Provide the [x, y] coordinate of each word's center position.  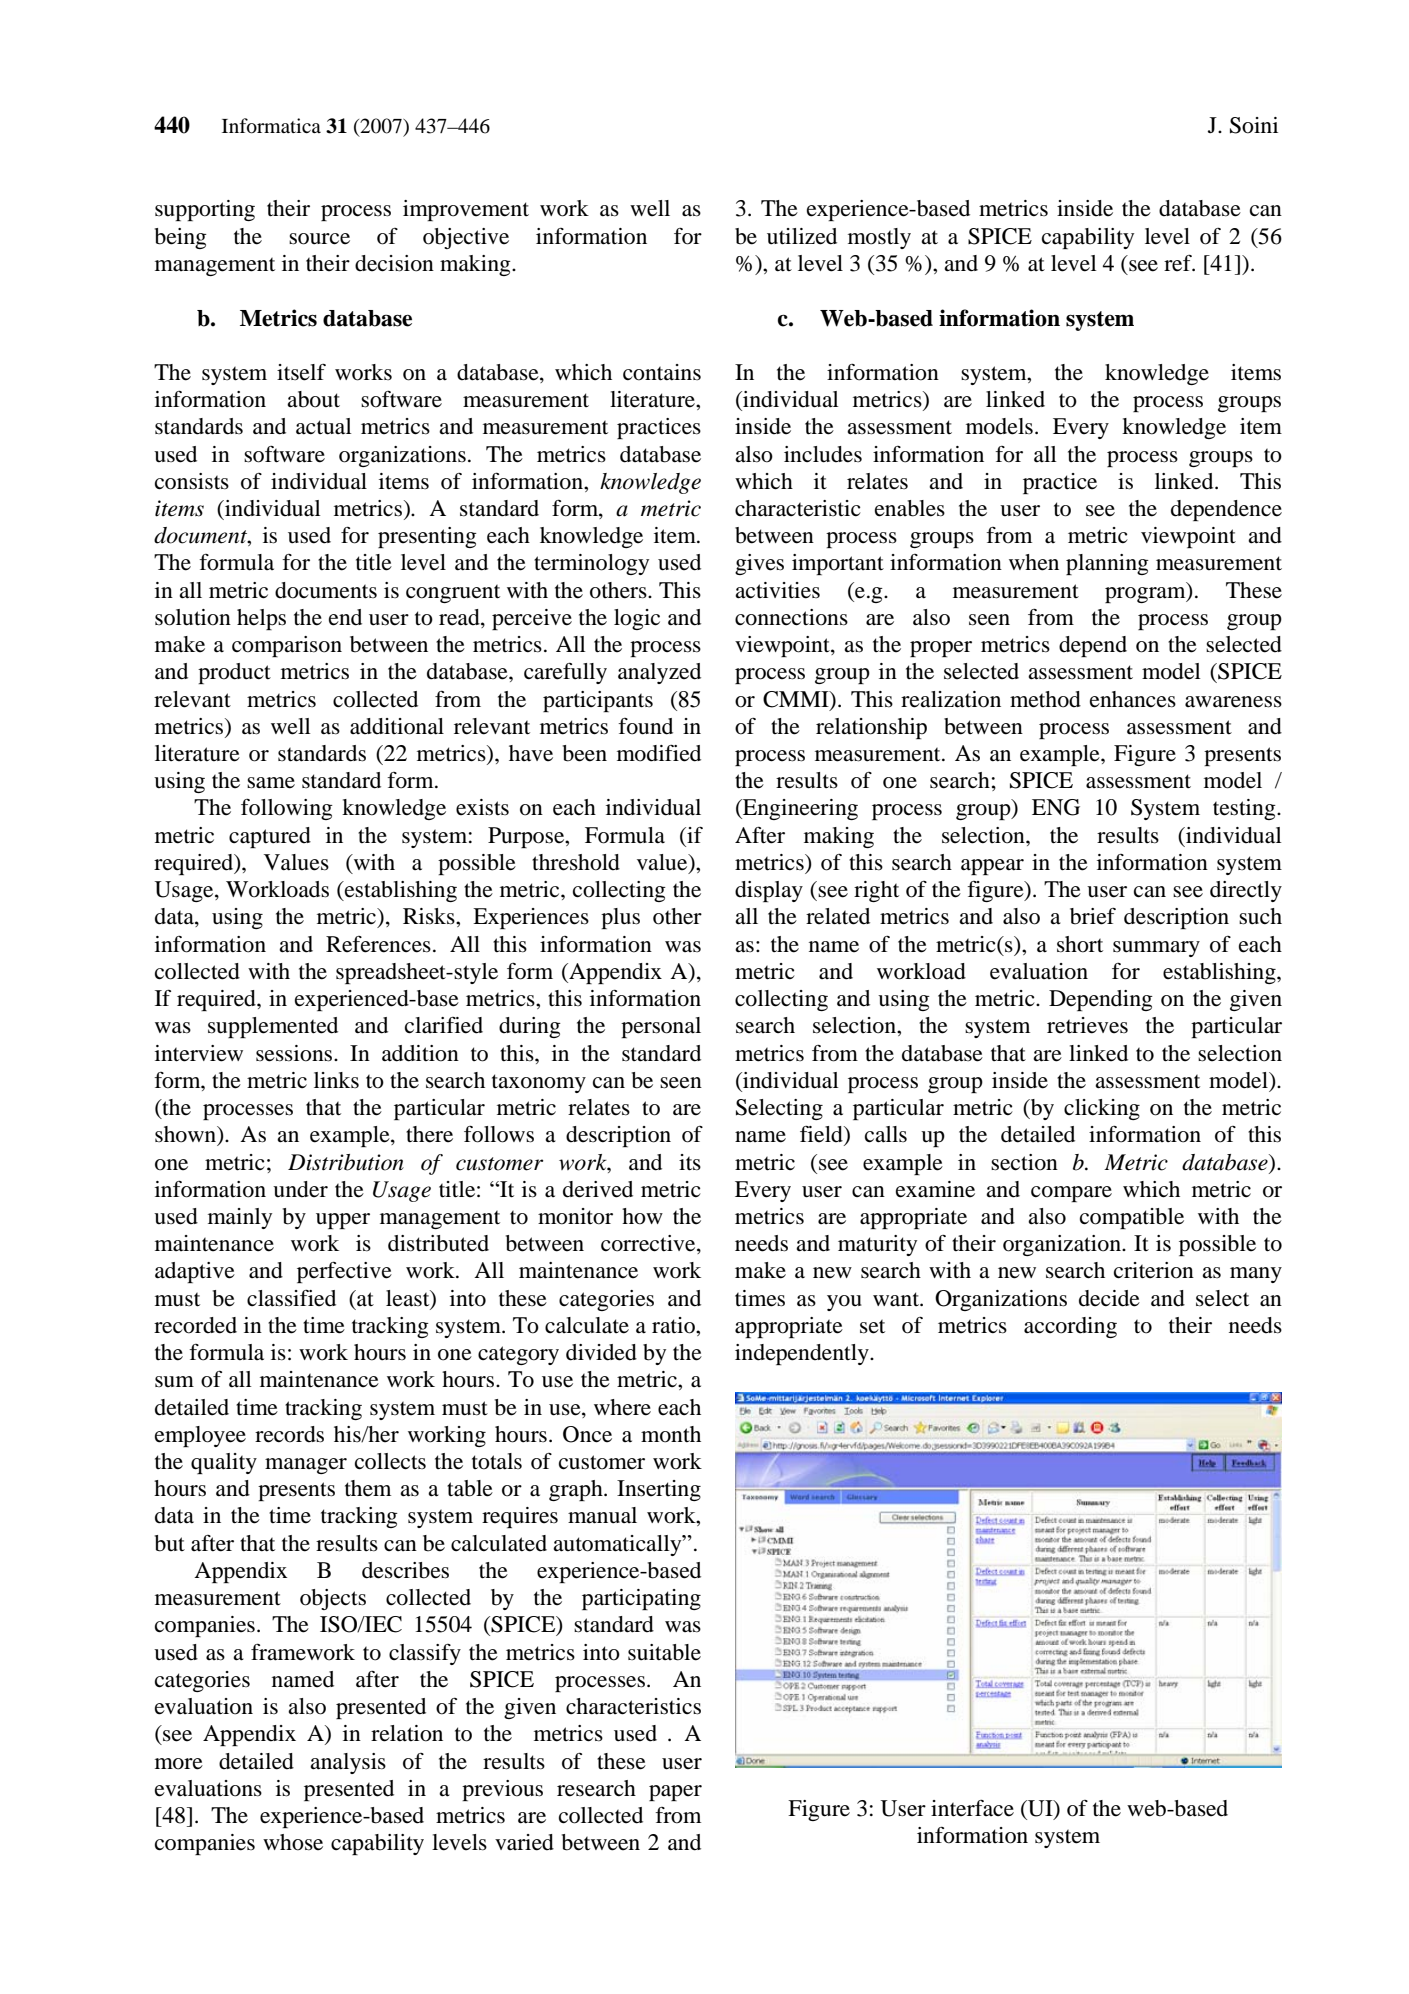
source [319, 239]
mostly [879, 238]
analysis [348, 1763]
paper [675, 1793]
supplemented [273, 1027]
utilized [802, 236]
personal [661, 1027]
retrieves [1087, 1025]
